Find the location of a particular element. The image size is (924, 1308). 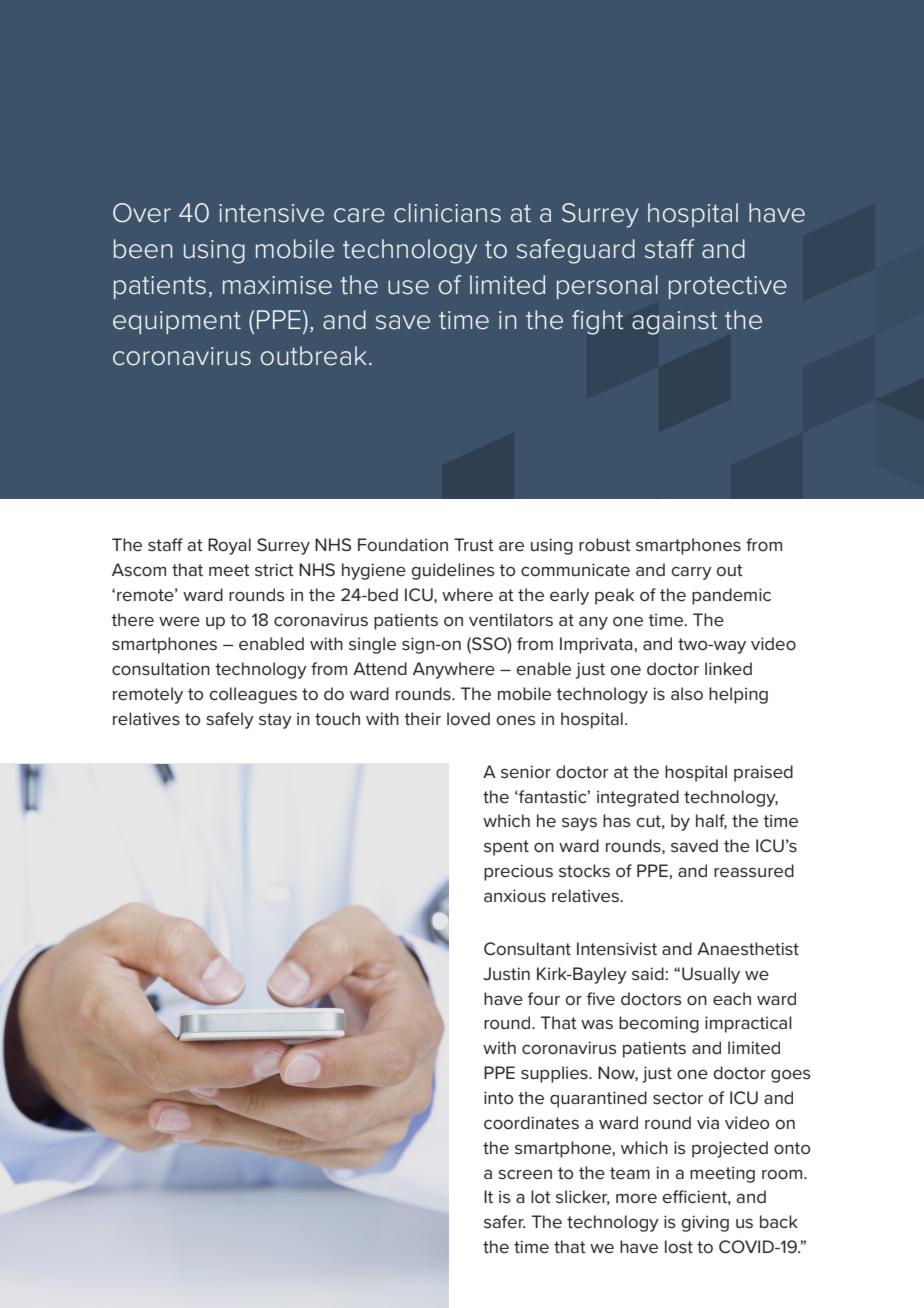

clinicians is located at coordinates (447, 213).
